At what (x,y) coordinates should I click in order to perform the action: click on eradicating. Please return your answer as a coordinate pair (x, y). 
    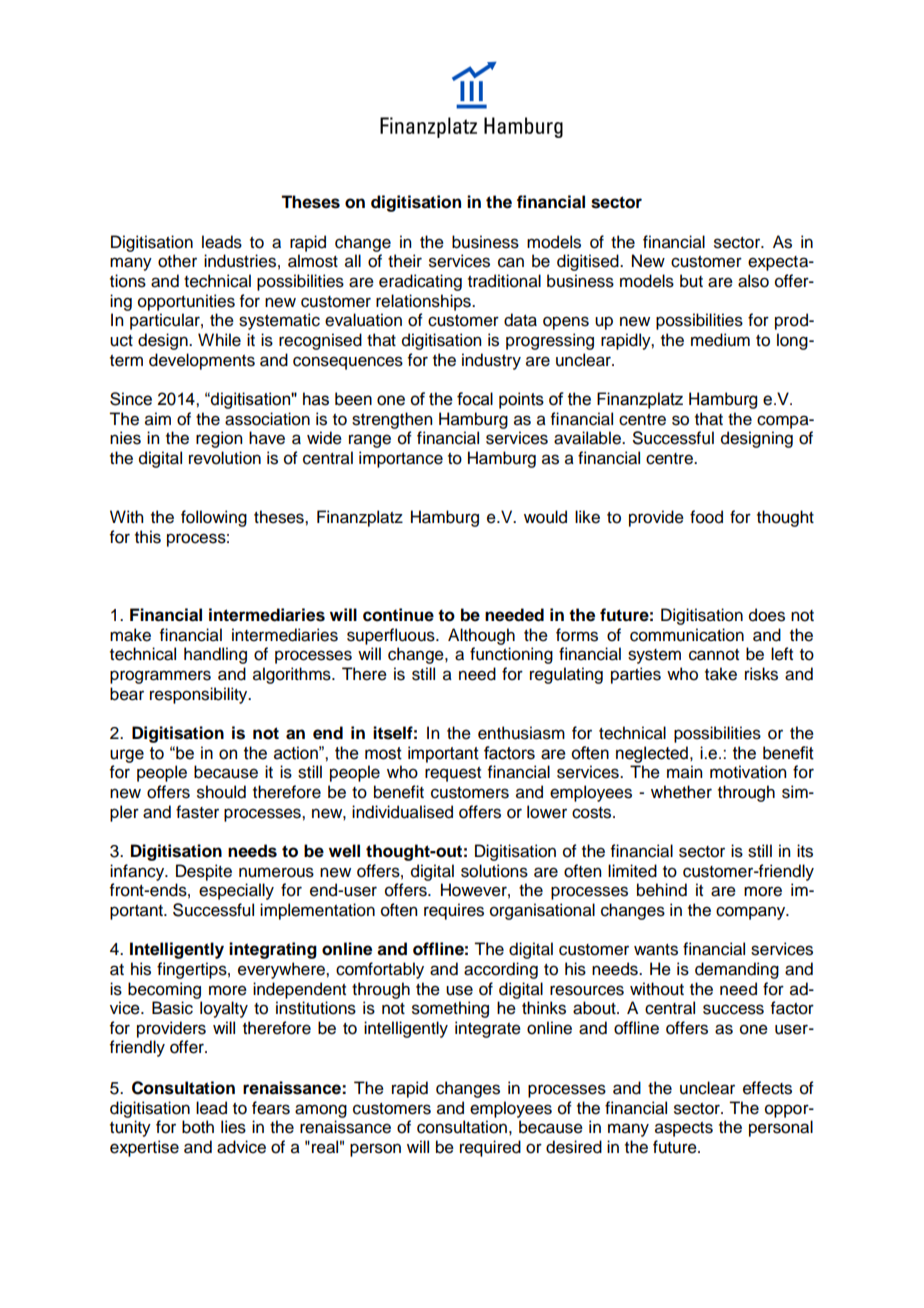
    Looking at the image, I should click on (420, 282).
